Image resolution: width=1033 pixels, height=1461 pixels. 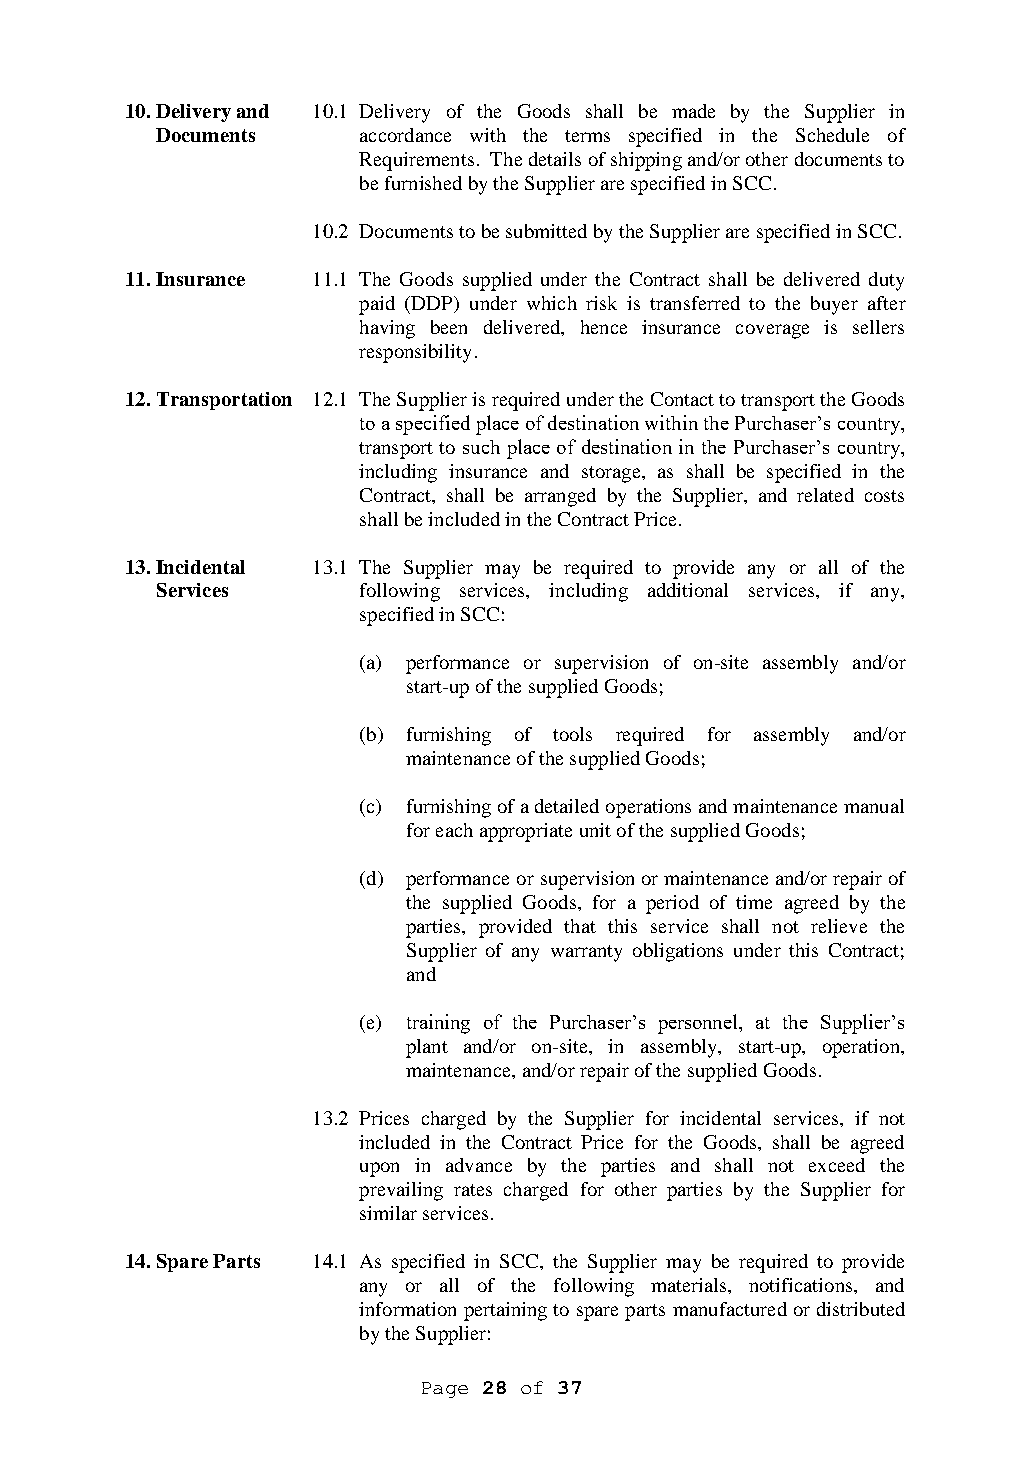 I want to click on manual, so click(x=874, y=806).
